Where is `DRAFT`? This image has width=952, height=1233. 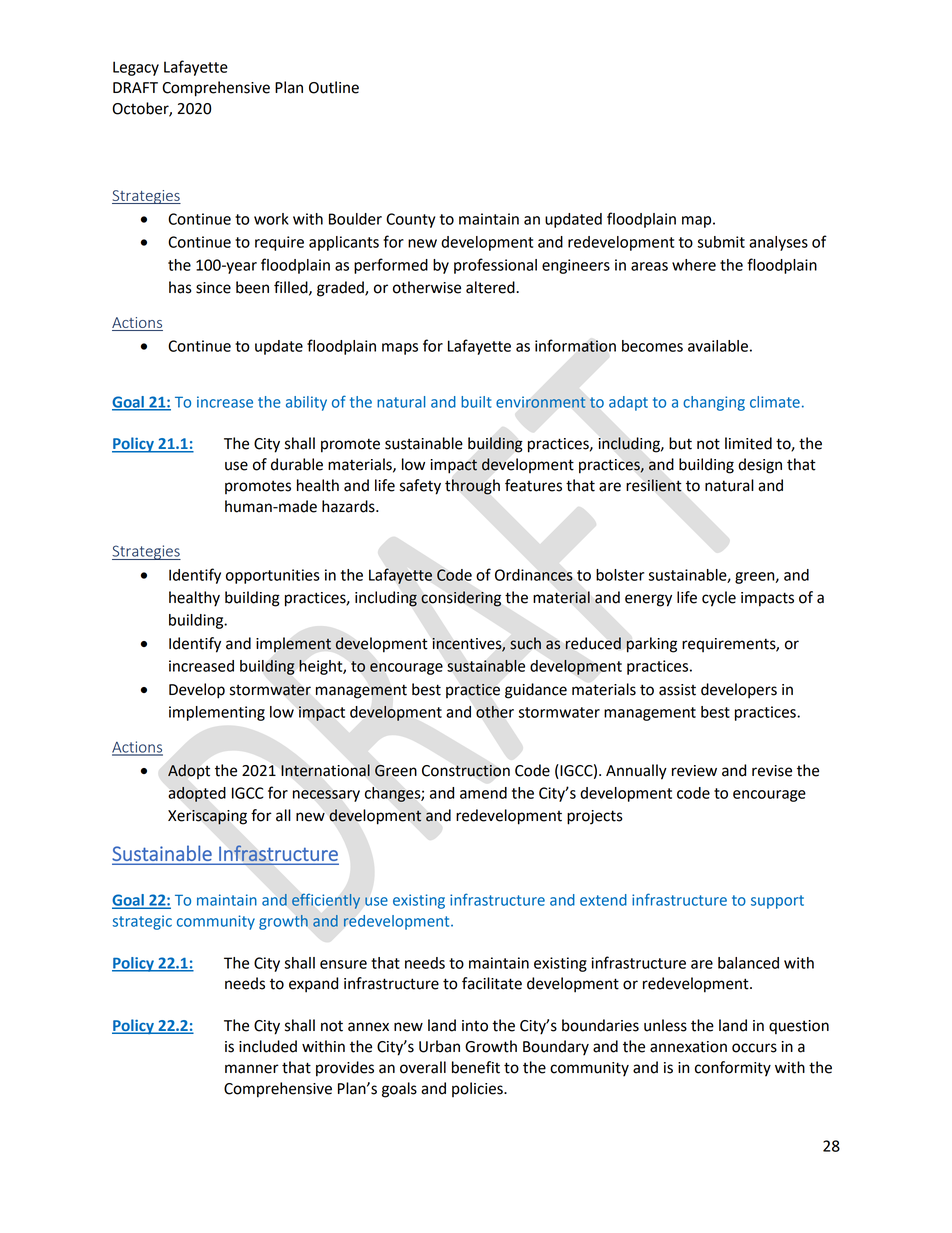 DRAFT is located at coordinates (135, 87).
